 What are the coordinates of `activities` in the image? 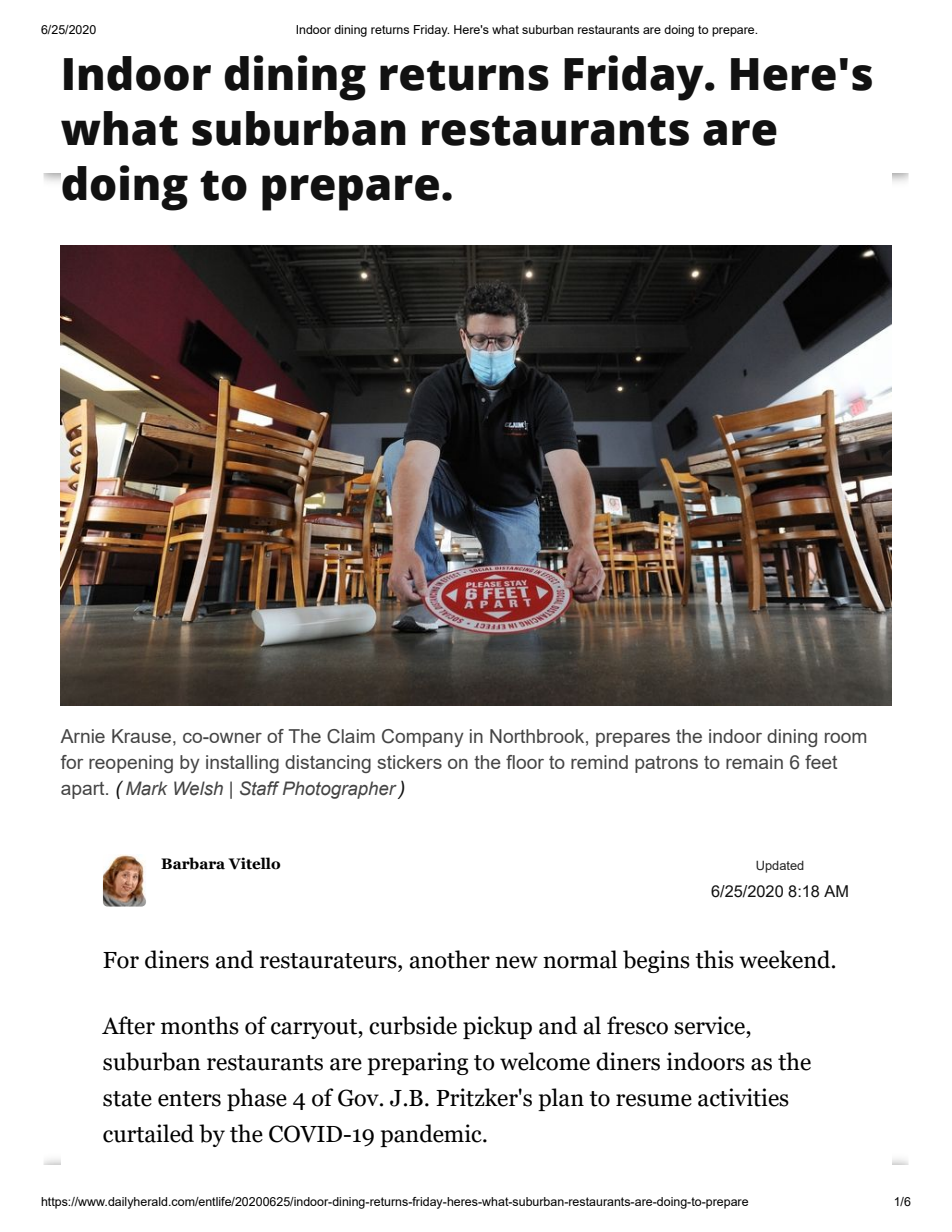 It's located at (743, 1097).
